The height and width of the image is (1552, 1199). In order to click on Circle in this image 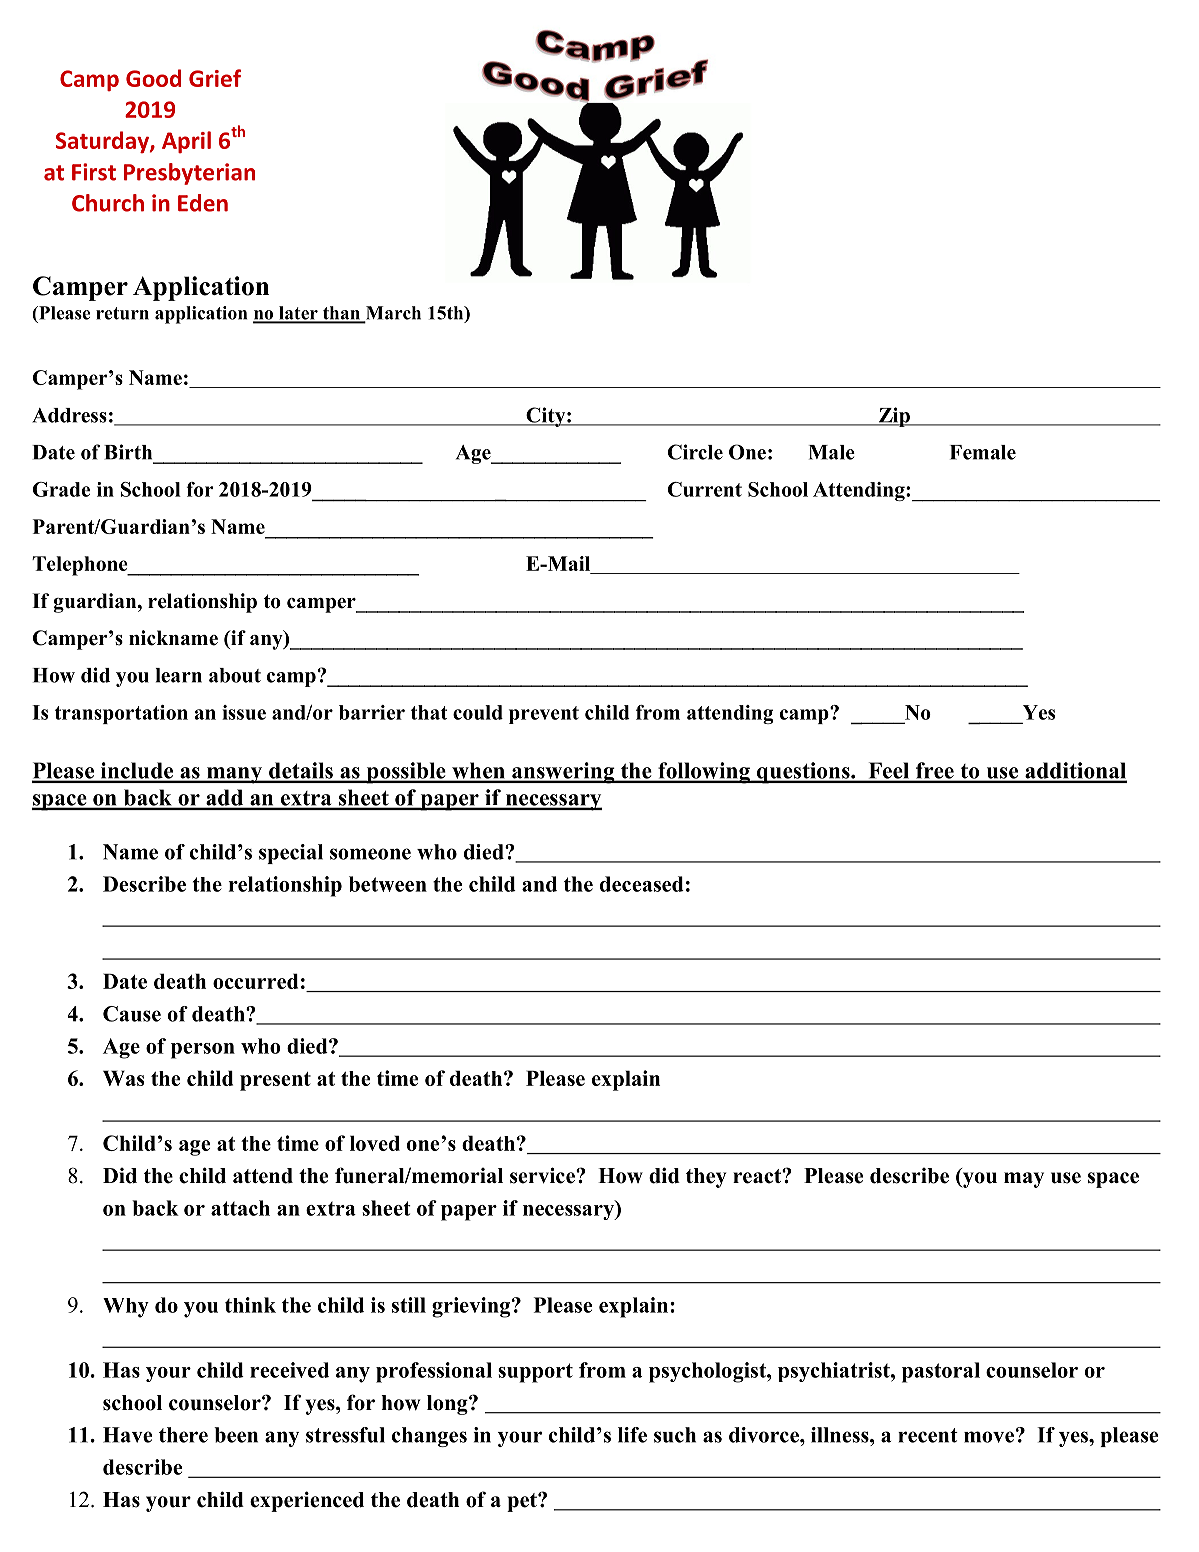, I will do `click(695, 452)`.
